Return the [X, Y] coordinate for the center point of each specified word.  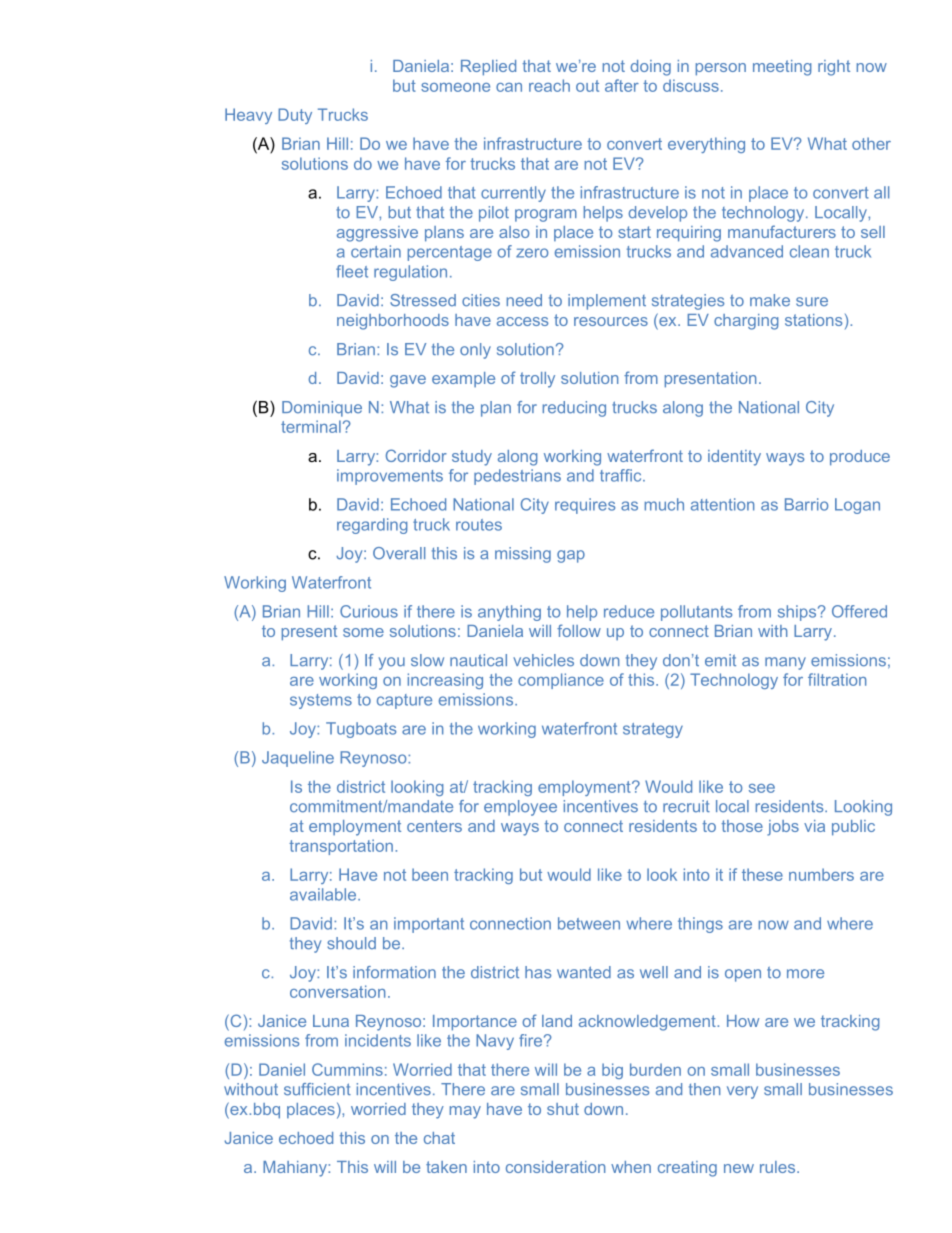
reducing [574, 409]
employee [520, 808]
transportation [341, 847]
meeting [782, 68]
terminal [311, 426]
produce [860, 458]
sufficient [317, 1089]
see [762, 788]
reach [549, 85]
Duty [295, 116]
